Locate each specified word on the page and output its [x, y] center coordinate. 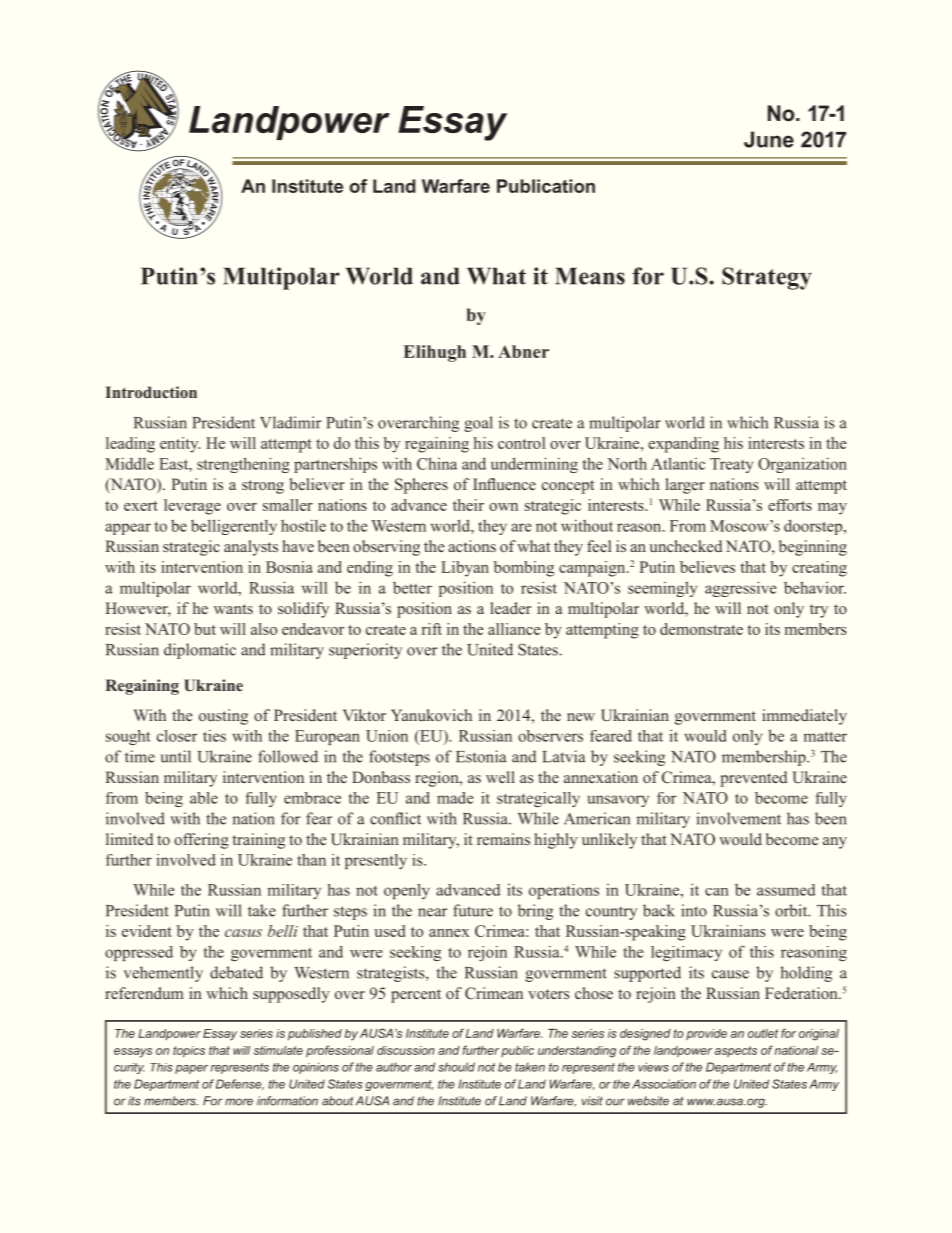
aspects [736, 1051]
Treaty [731, 465]
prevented [753, 779]
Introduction [151, 392]
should [456, 1067]
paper [191, 1069]
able [204, 798]
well [500, 777]
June [769, 139]
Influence [504, 484]
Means [590, 276]
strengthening [243, 465]
